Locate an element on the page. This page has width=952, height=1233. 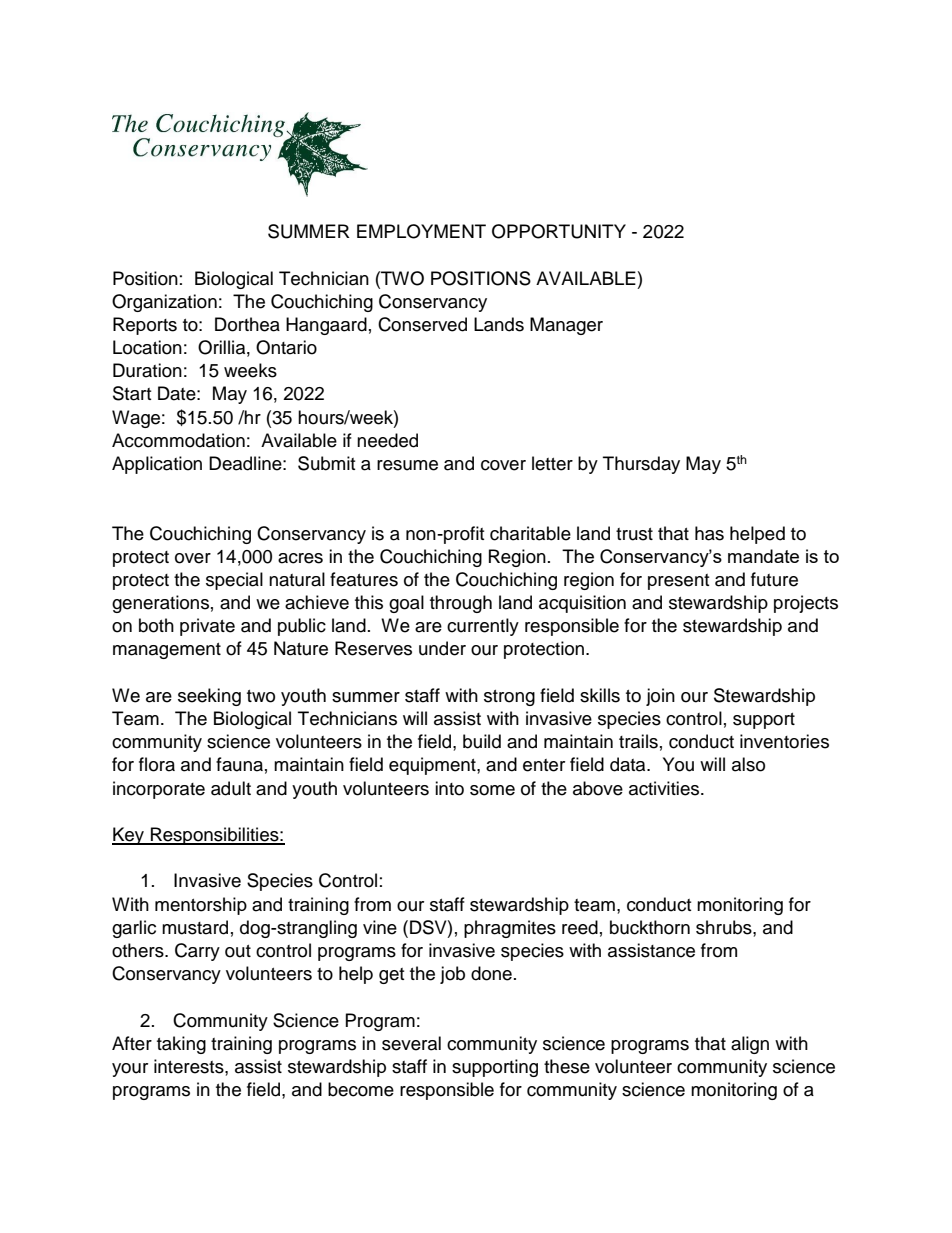
OPPORTUNITY is located at coordinates (559, 231).
